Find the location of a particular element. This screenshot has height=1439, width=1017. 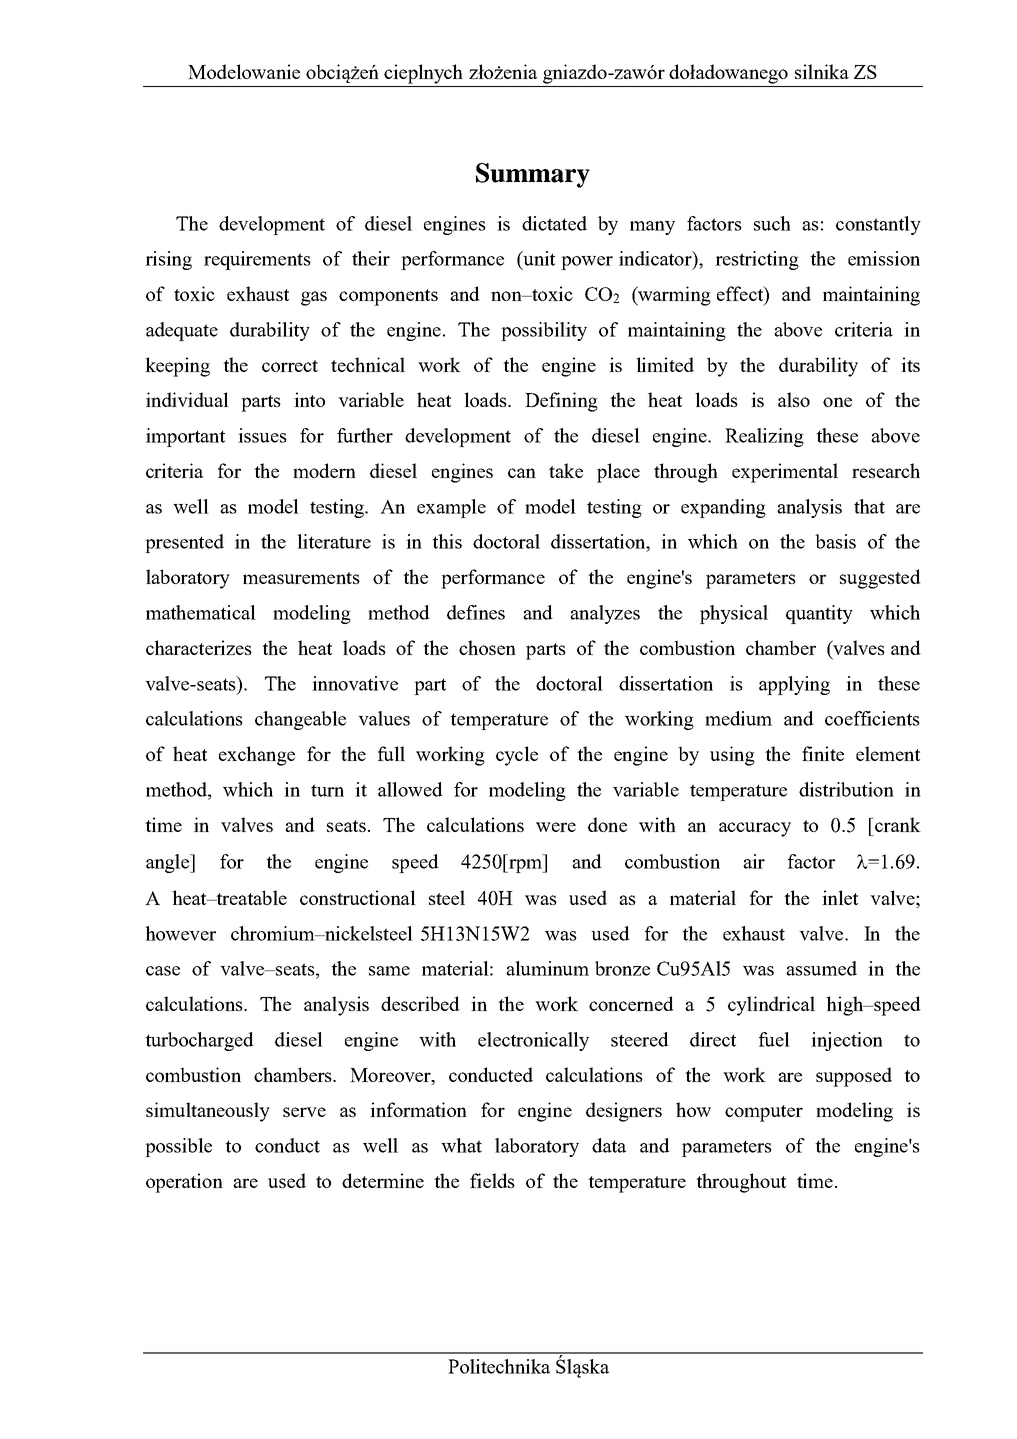

requirements is located at coordinates (257, 260).
